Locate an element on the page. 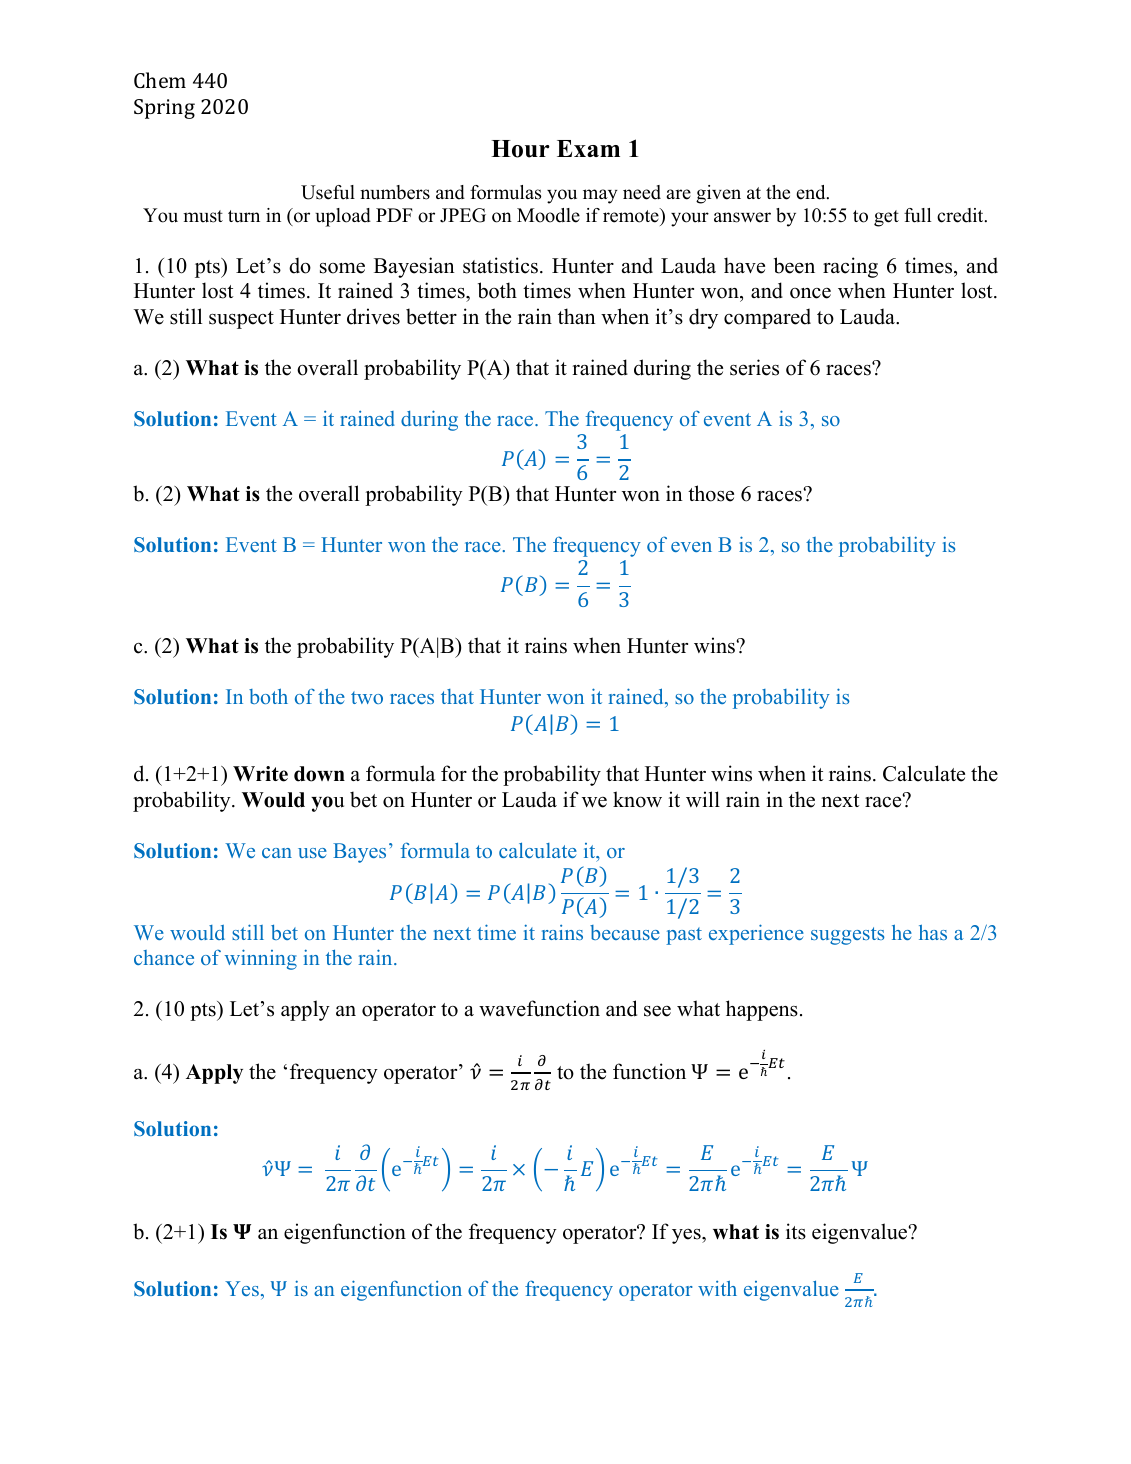  Exam is located at coordinates (588, 148).
